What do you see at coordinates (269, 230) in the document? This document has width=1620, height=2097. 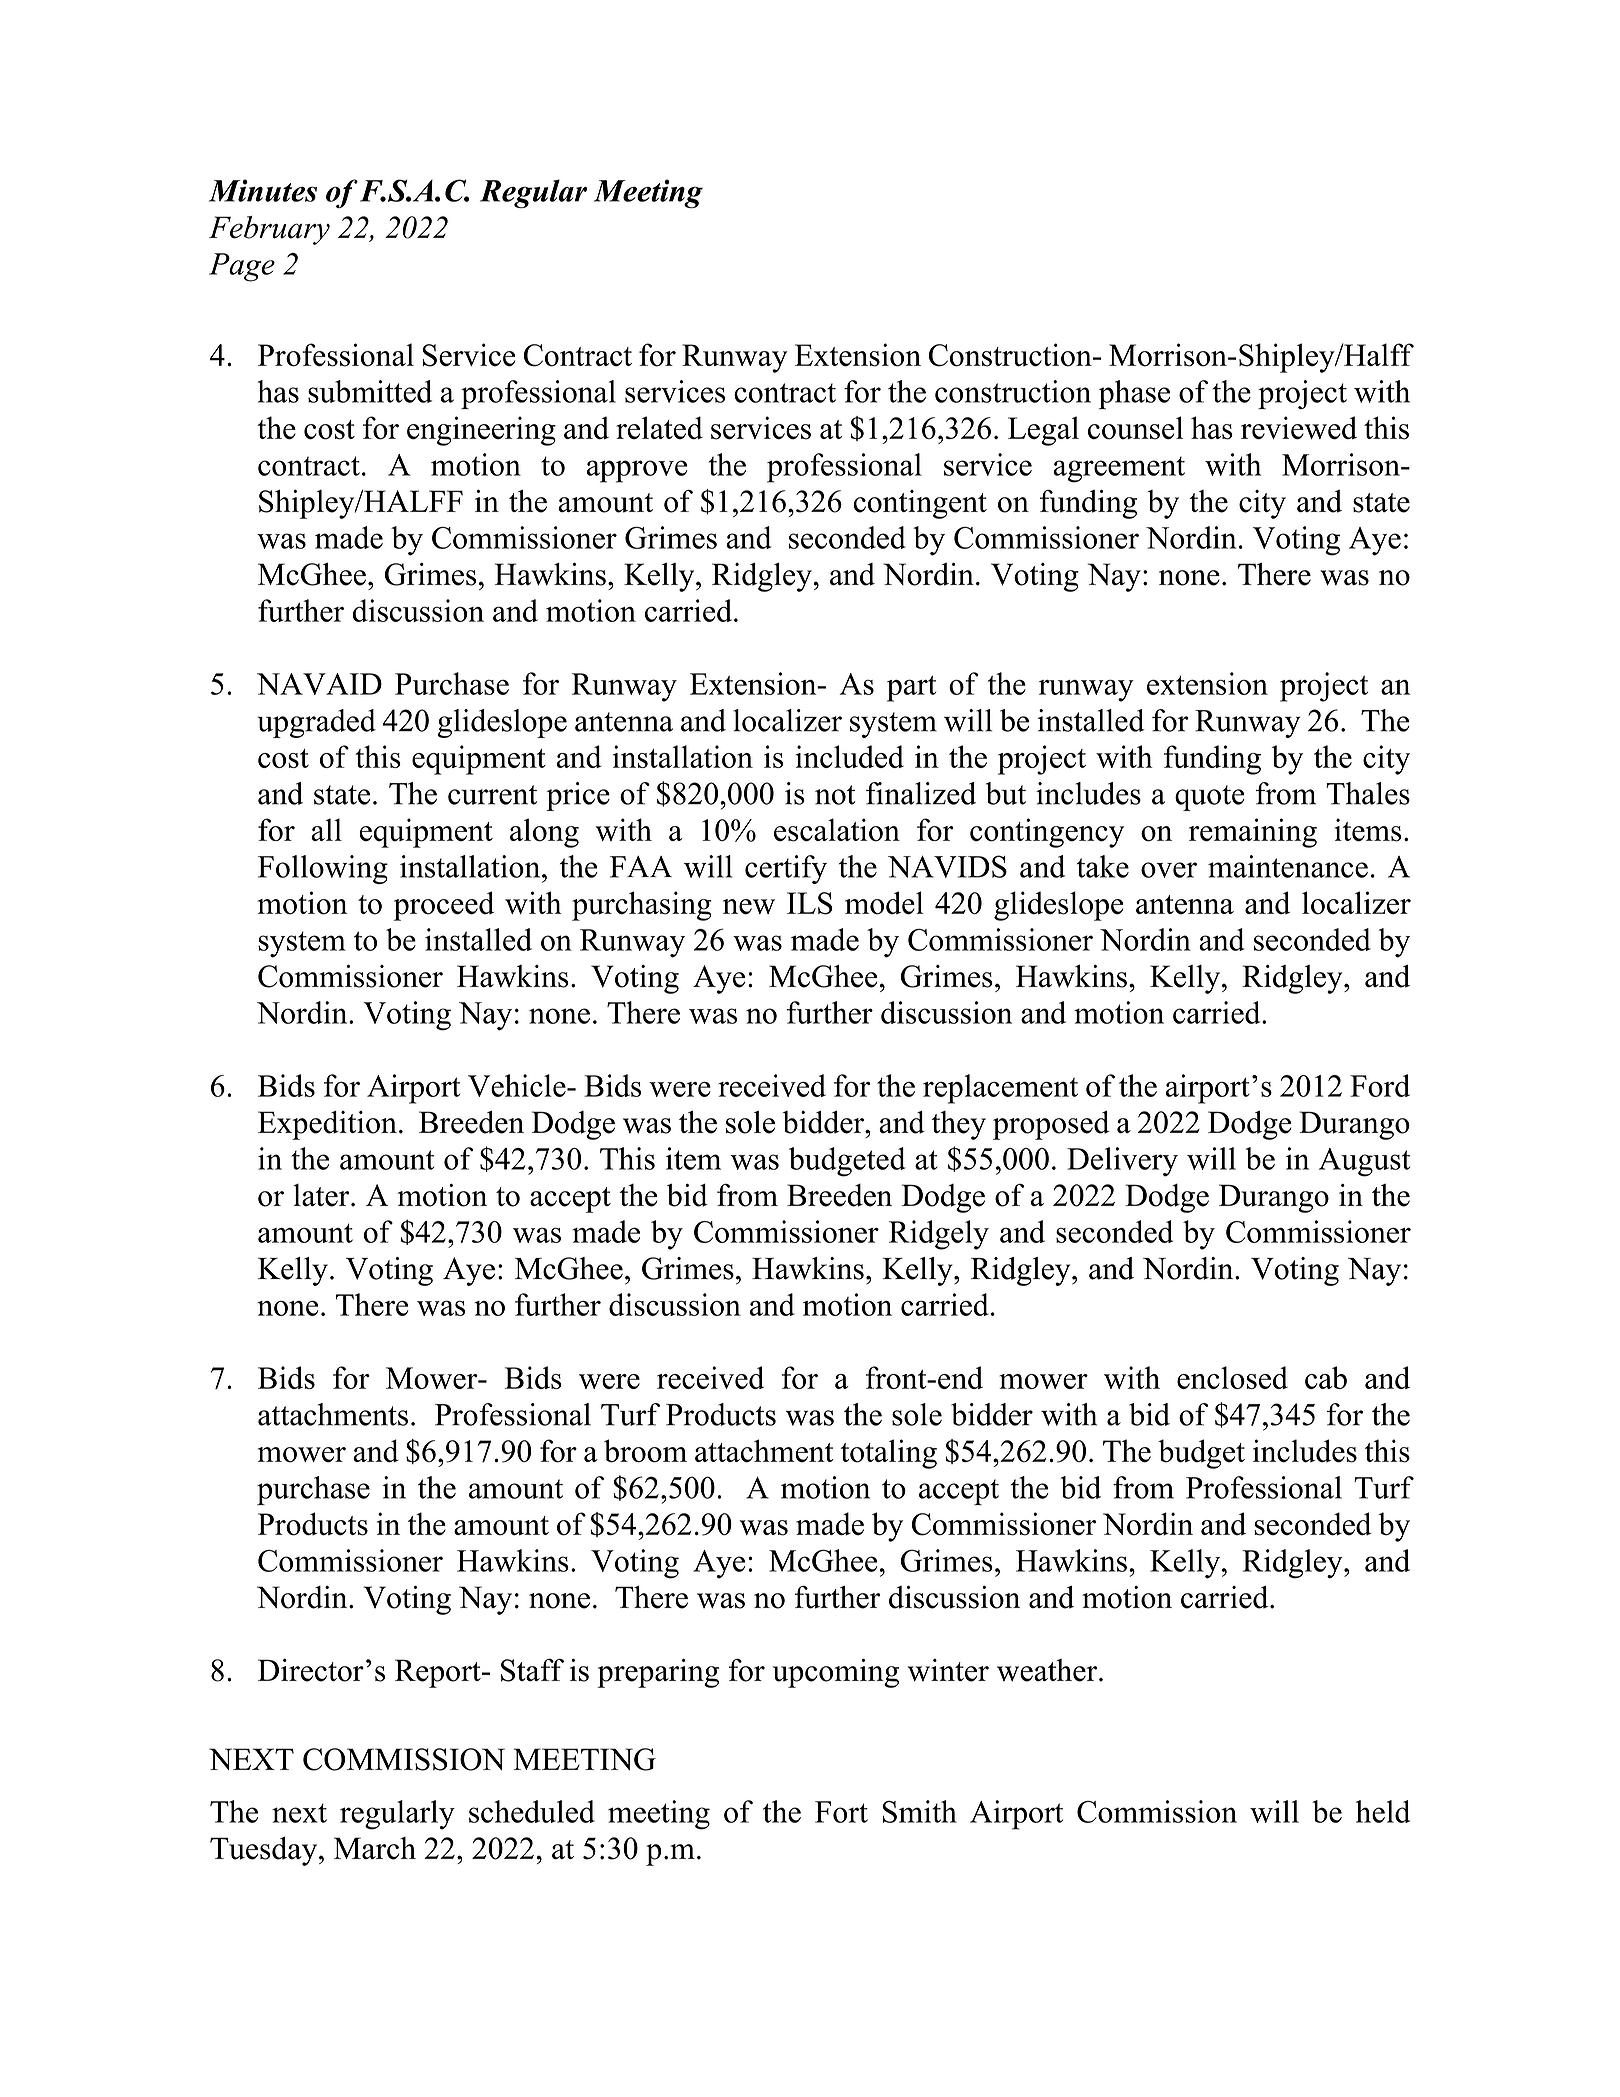 I see `February` at bounding box center [269, 230].
